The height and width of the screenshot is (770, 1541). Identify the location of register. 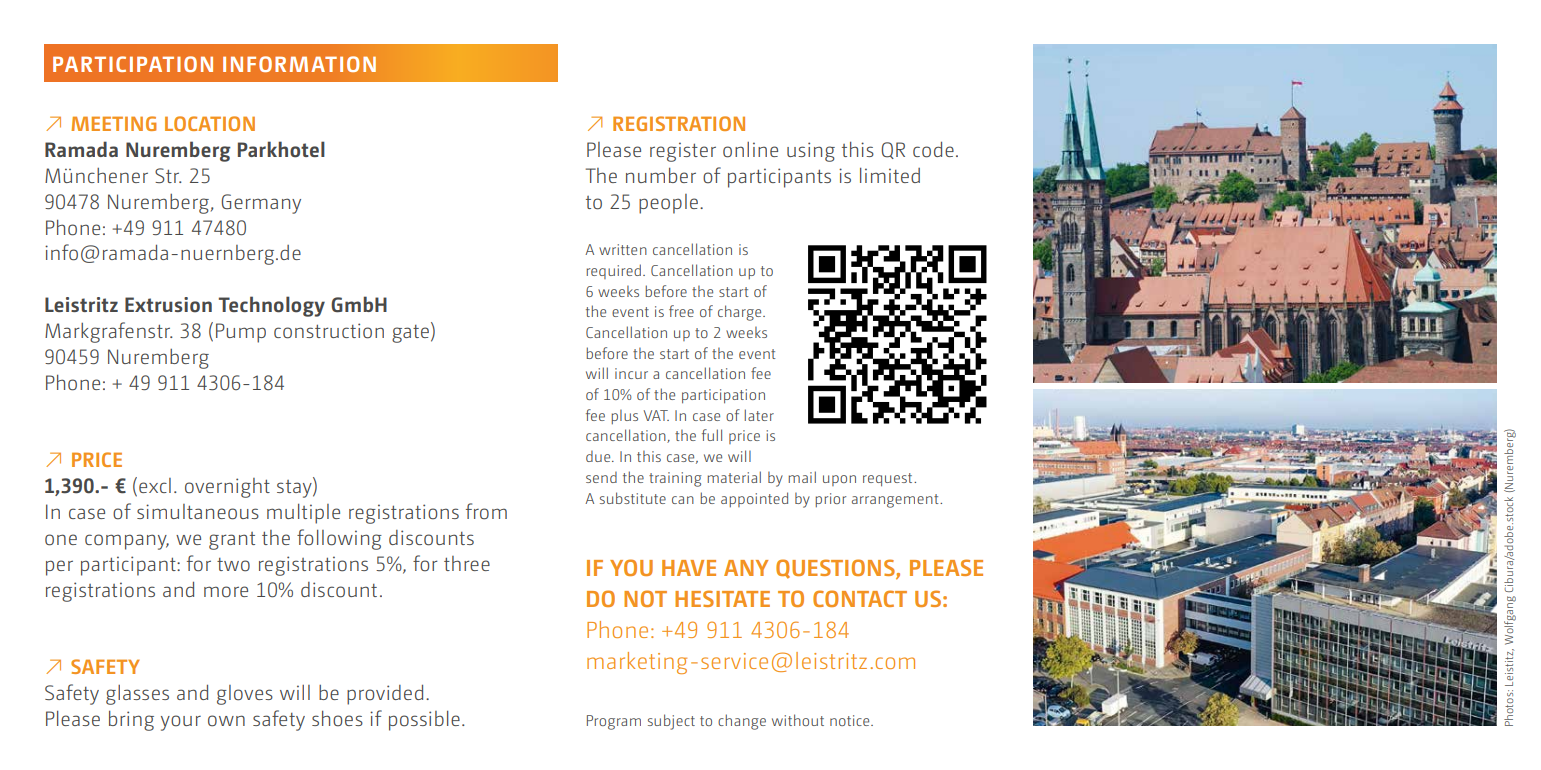
(683, 152).
